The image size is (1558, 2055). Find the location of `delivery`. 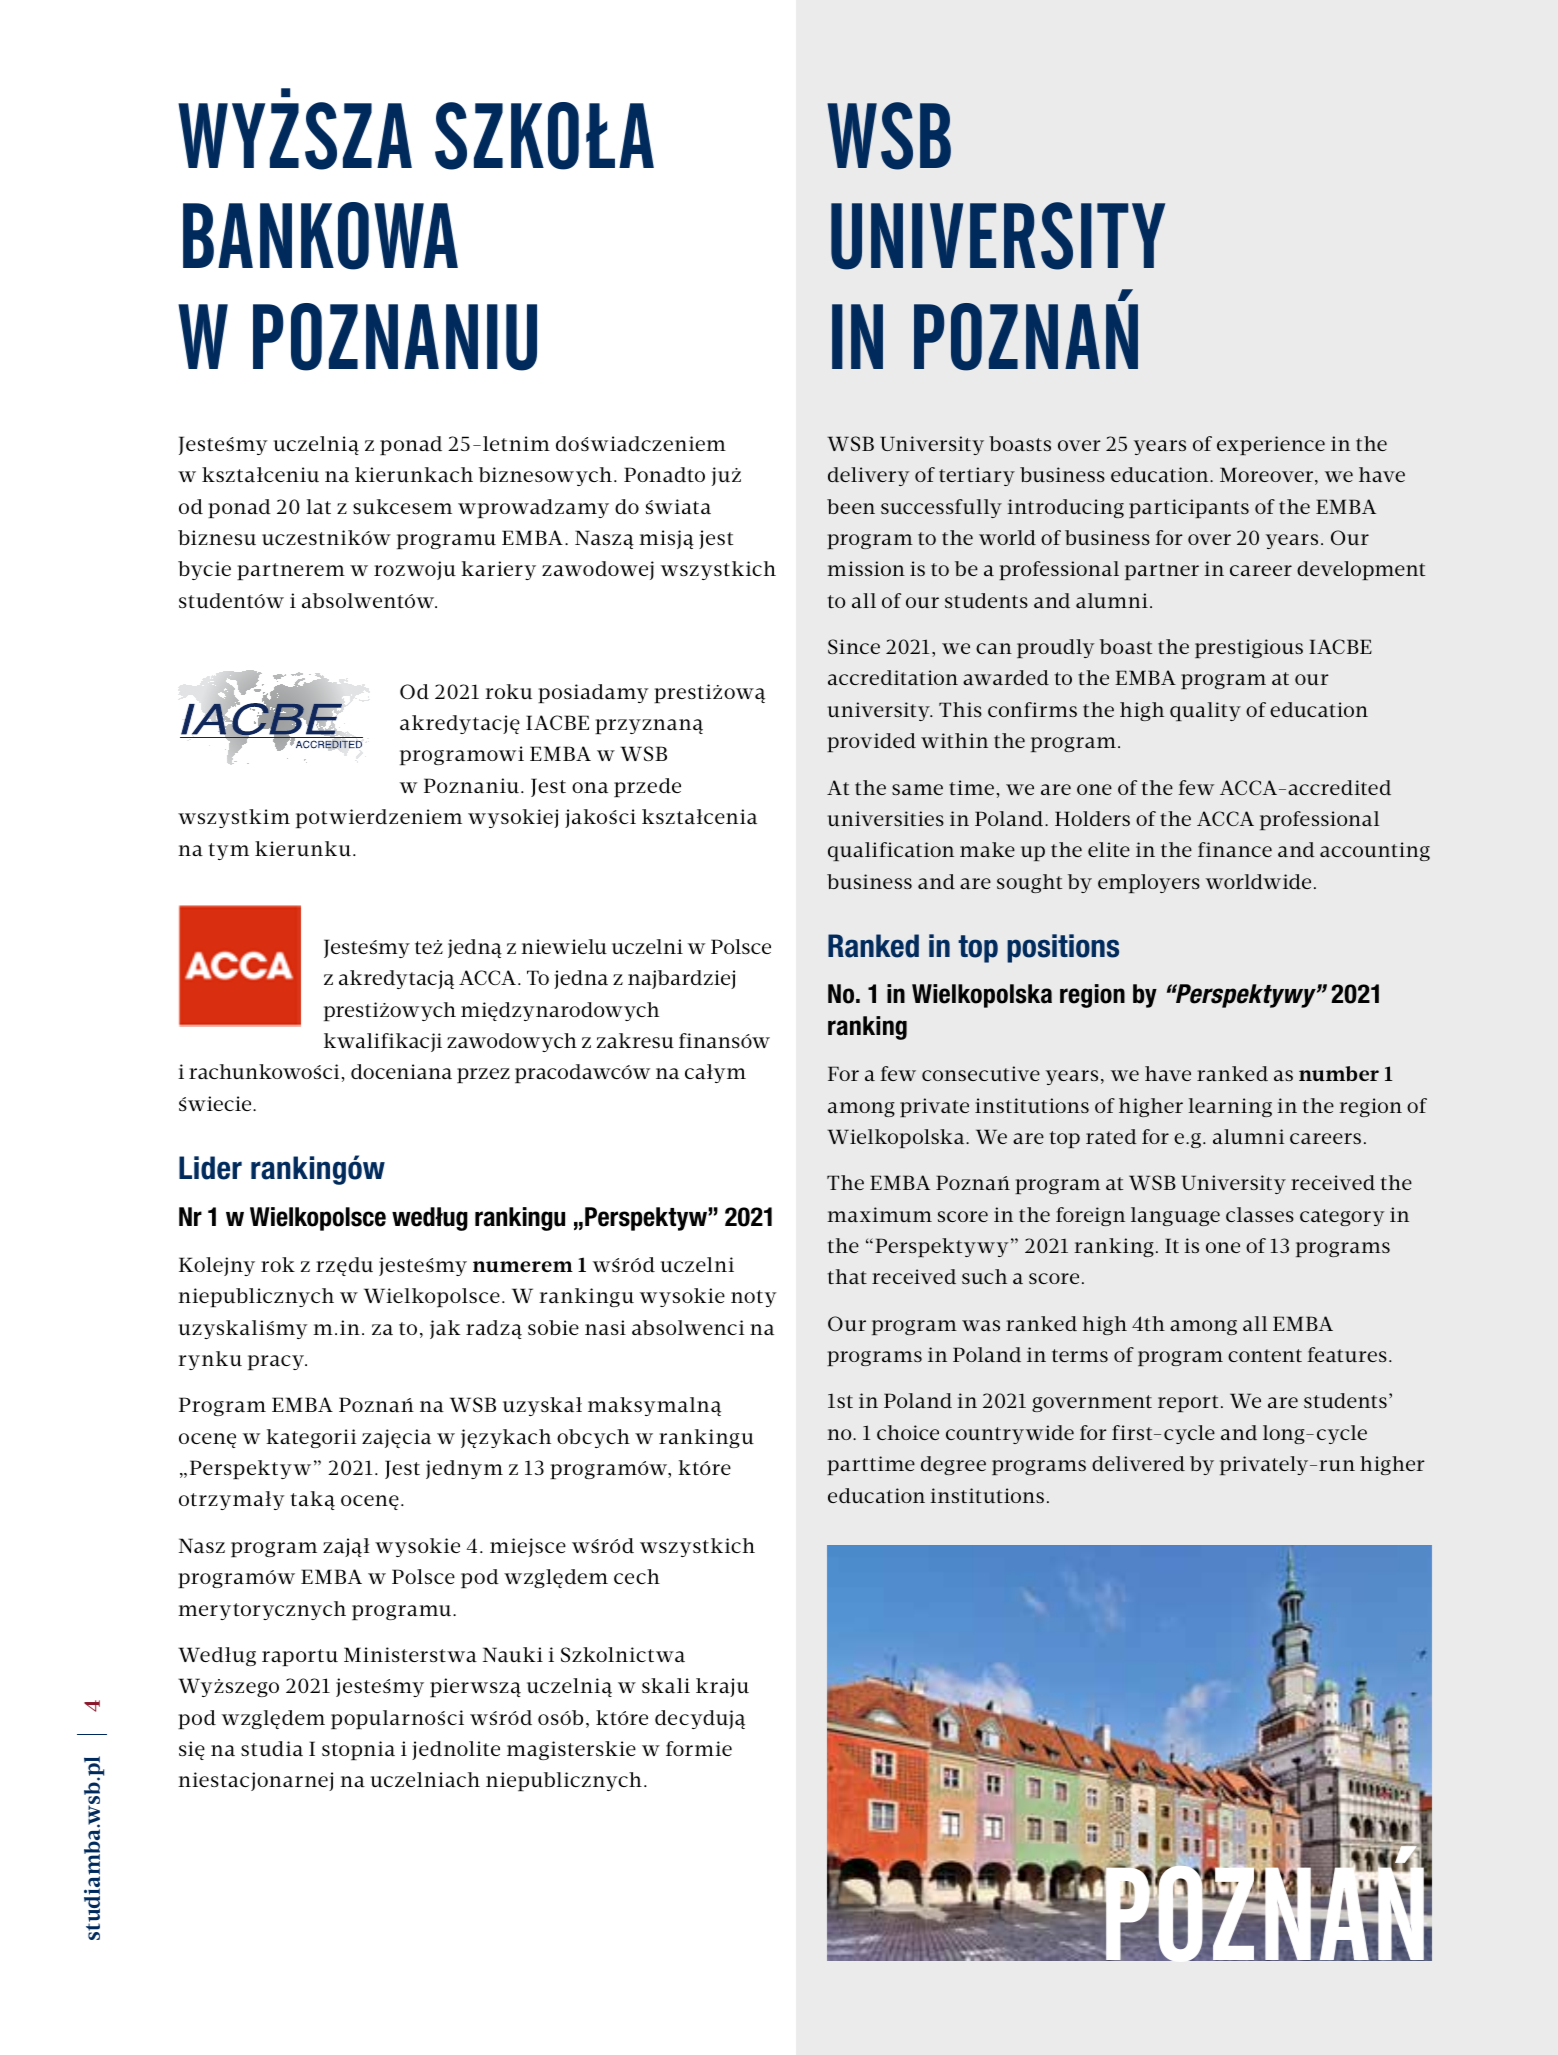

delivery is located at coordinates (868, 476).
